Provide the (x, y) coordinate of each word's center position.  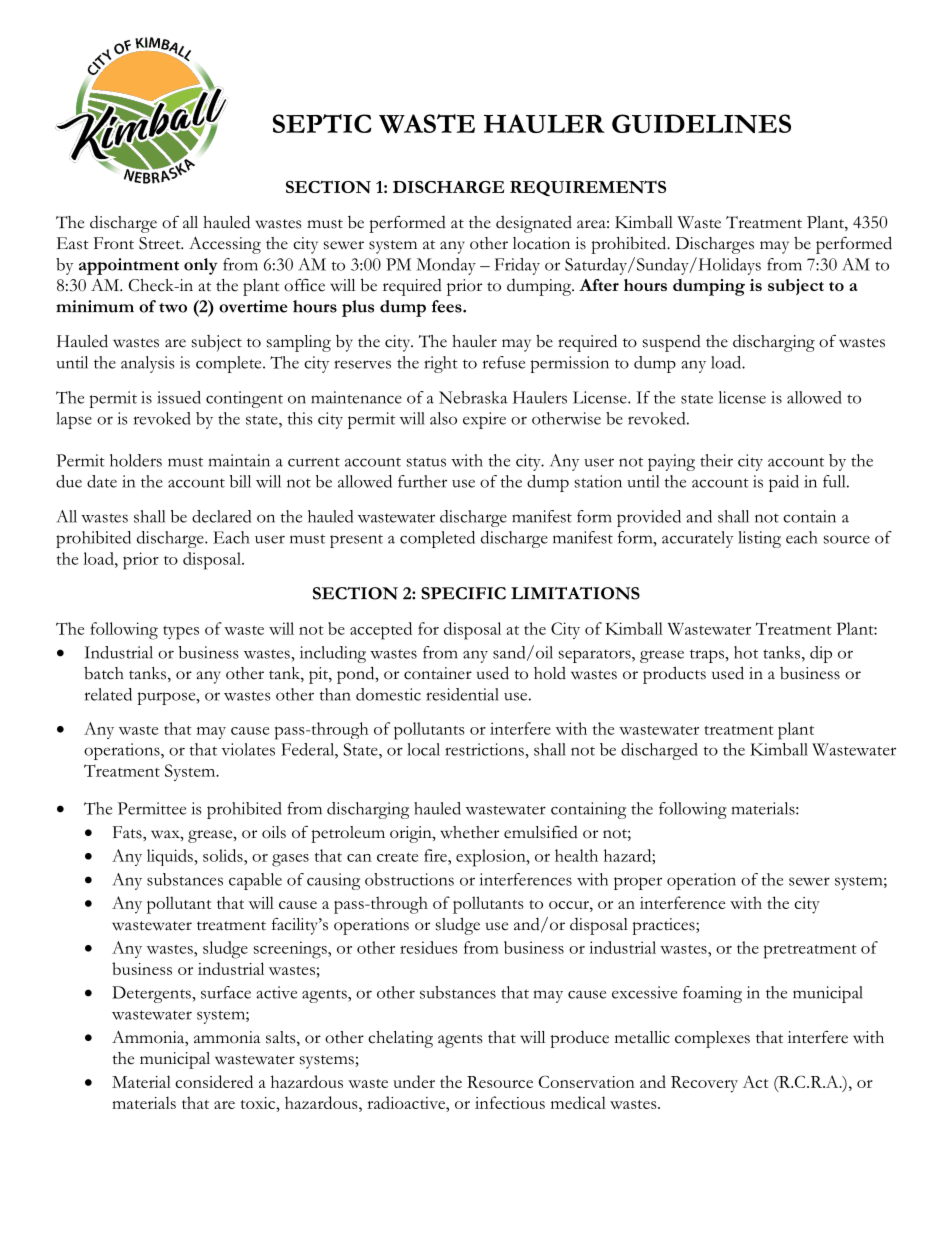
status (426, 462)
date (102, 481)
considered (214, 1081)
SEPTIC (322, 123)
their (716, 460)
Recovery (704, 1084)
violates (248, 749)
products (674, 675)
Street (161, 243)
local (423, 749)
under (414, 1081)
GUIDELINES (701, 123)
